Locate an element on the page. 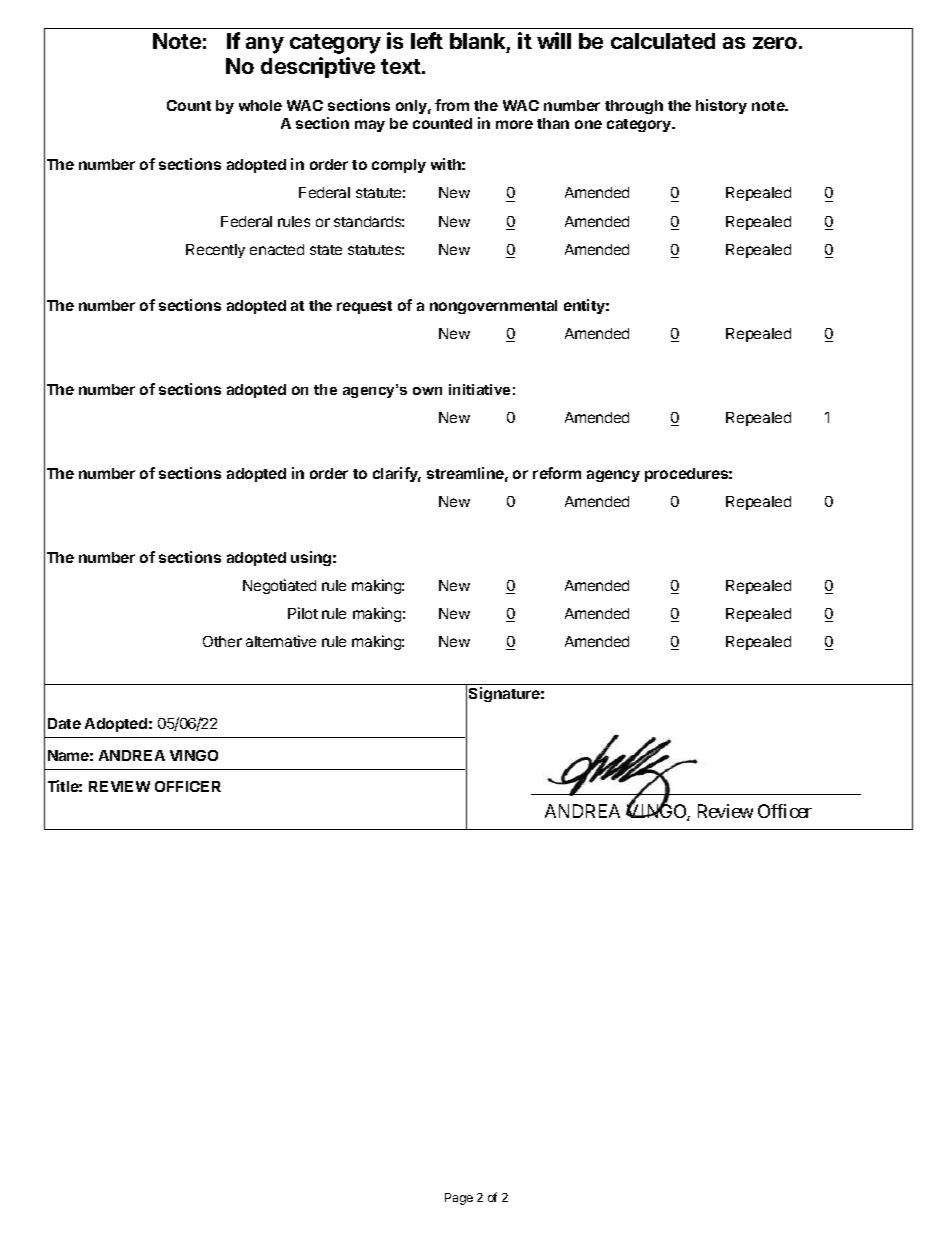 This document has width=952, height=1233. reform is located at coordinates (557, 473).
